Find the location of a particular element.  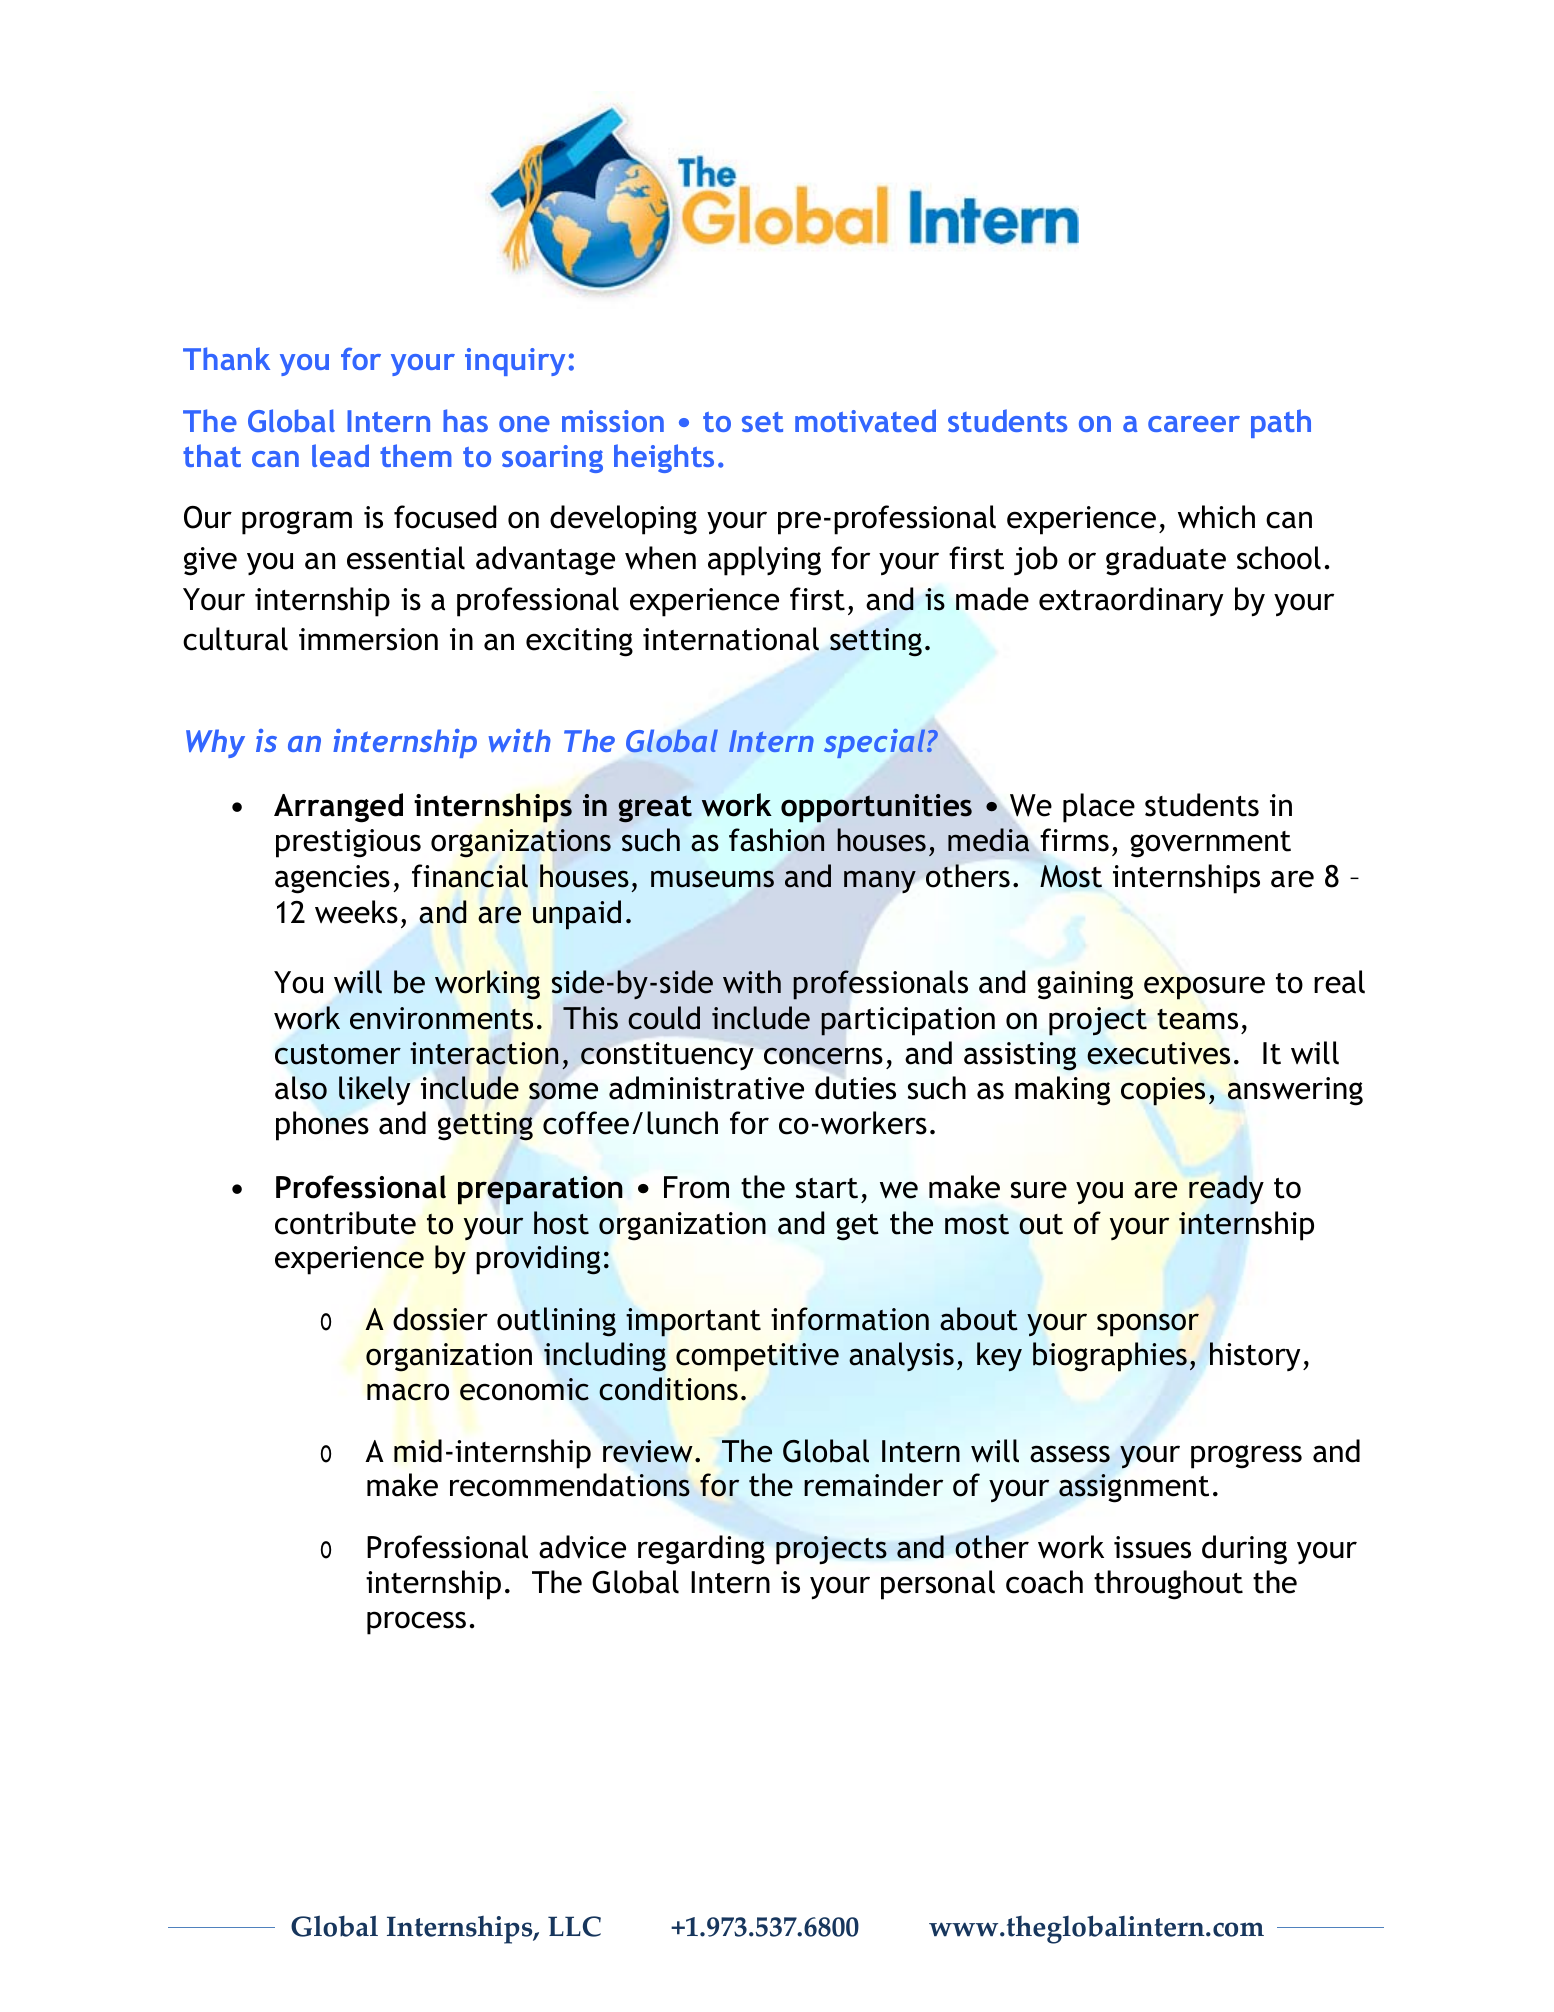

extraordinary is located at coordinates (1131, 601).
